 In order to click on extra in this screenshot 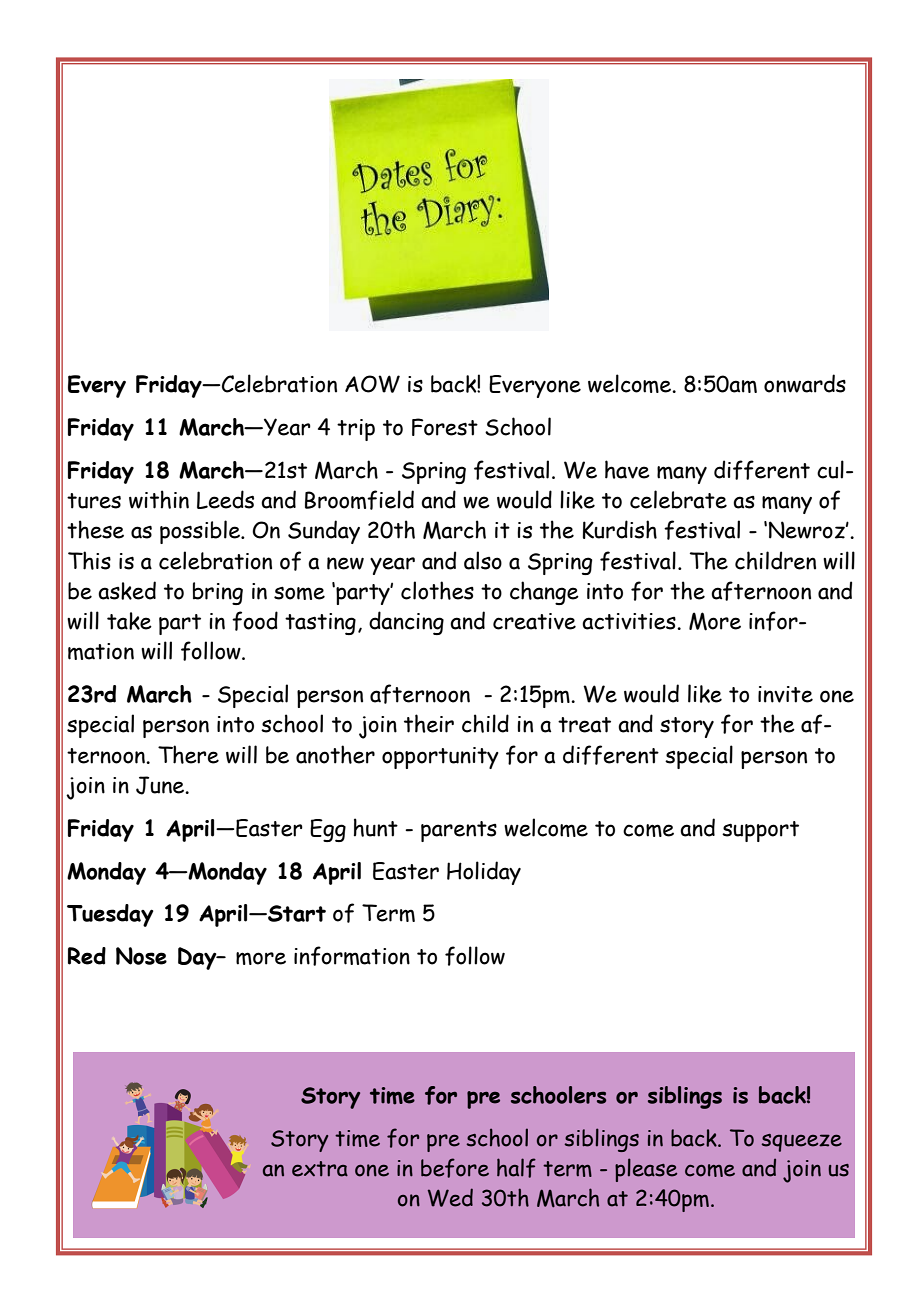, I will do `click(320, 1169)`.
